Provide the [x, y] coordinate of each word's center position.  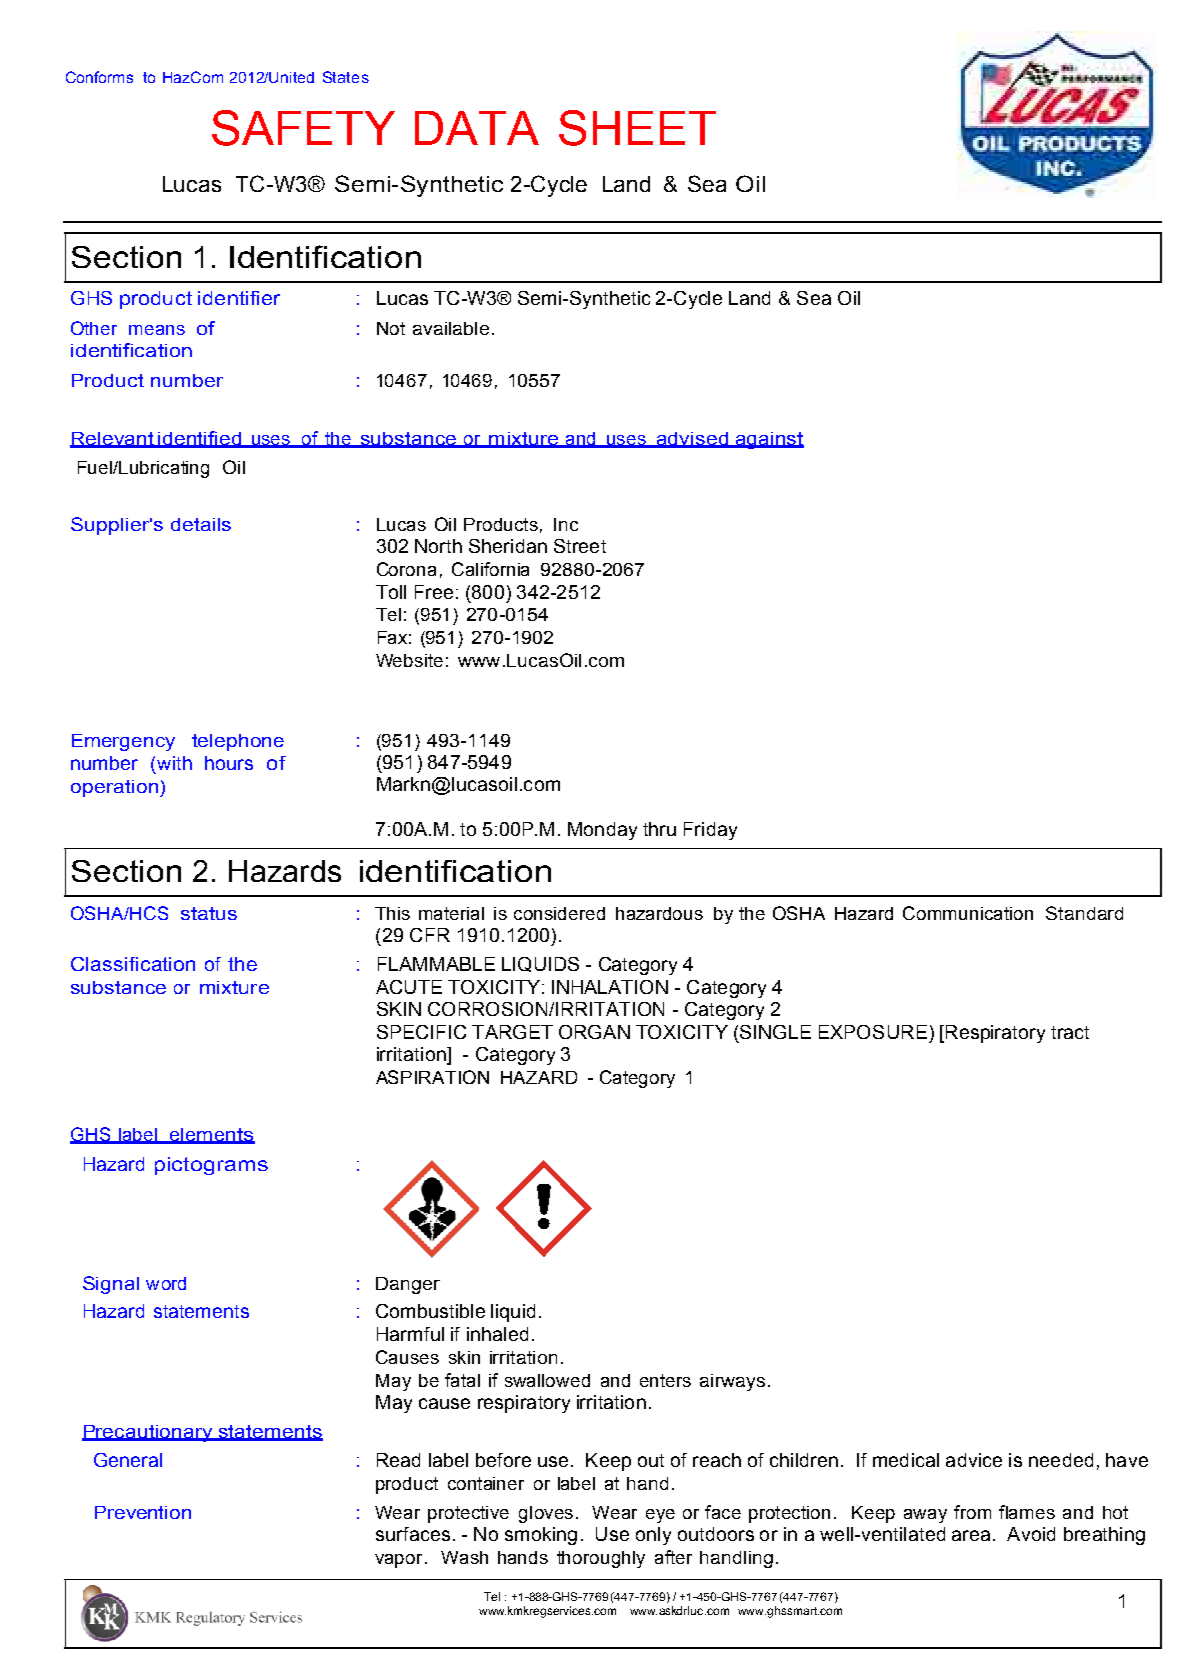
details [201, 524]
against [768, 440]
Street [580, 546]
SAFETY [303, 128]
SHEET [637, 128]
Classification [133, 964]
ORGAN [594, 1032]
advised [692, 439]
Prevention [143, 1512]
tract [1070, 1032]
